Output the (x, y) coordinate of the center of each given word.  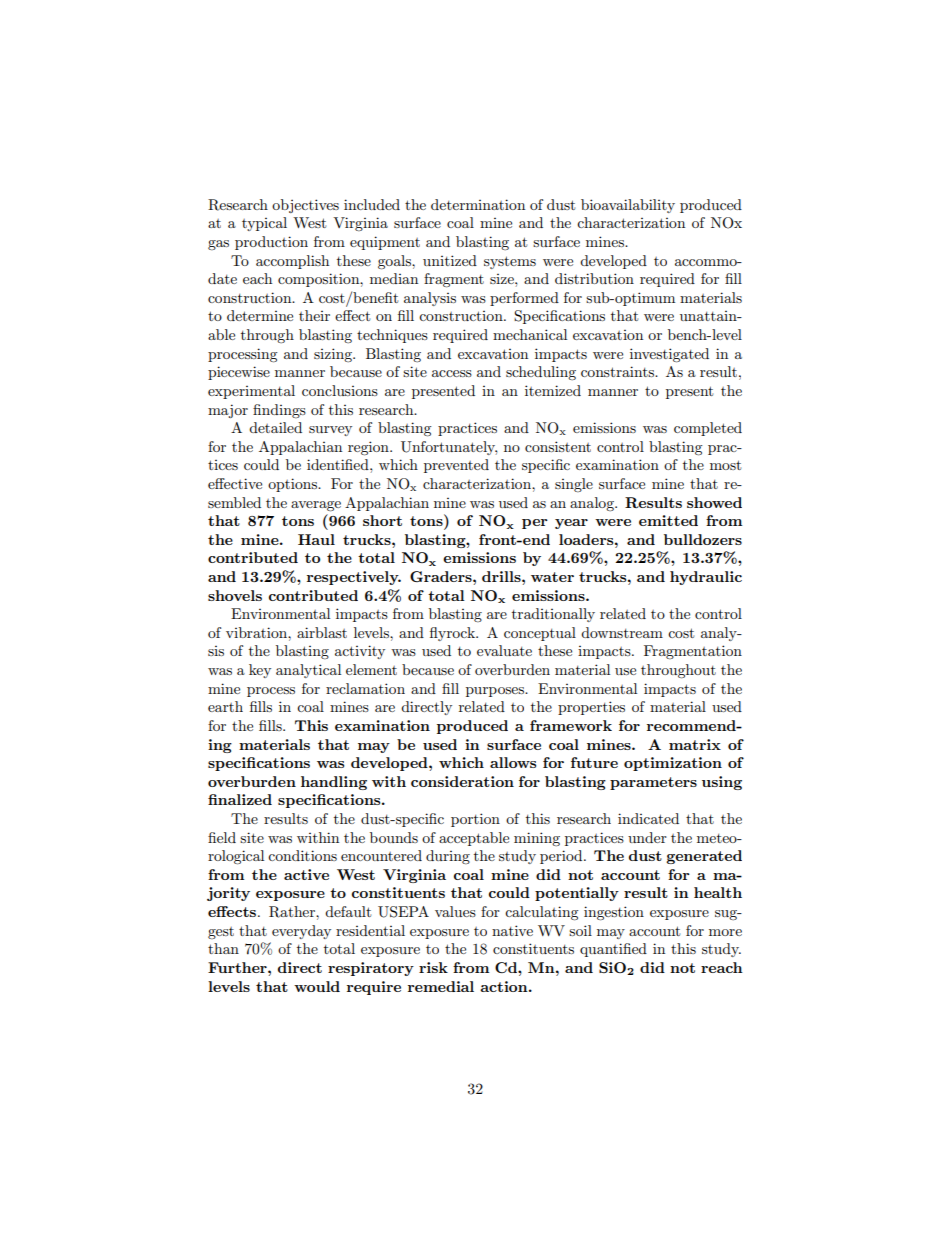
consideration (462, 781)
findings (279, 411)
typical (264, 224)
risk (433, 967)
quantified (613, 950)
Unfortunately (449, 448)
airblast (322, 632)
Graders (442, 576)
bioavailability (628, 206)
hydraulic (706, 578)
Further (238, 967)
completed (708, 429)
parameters (653, 783)
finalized (240, 799)
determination (478, 204)
